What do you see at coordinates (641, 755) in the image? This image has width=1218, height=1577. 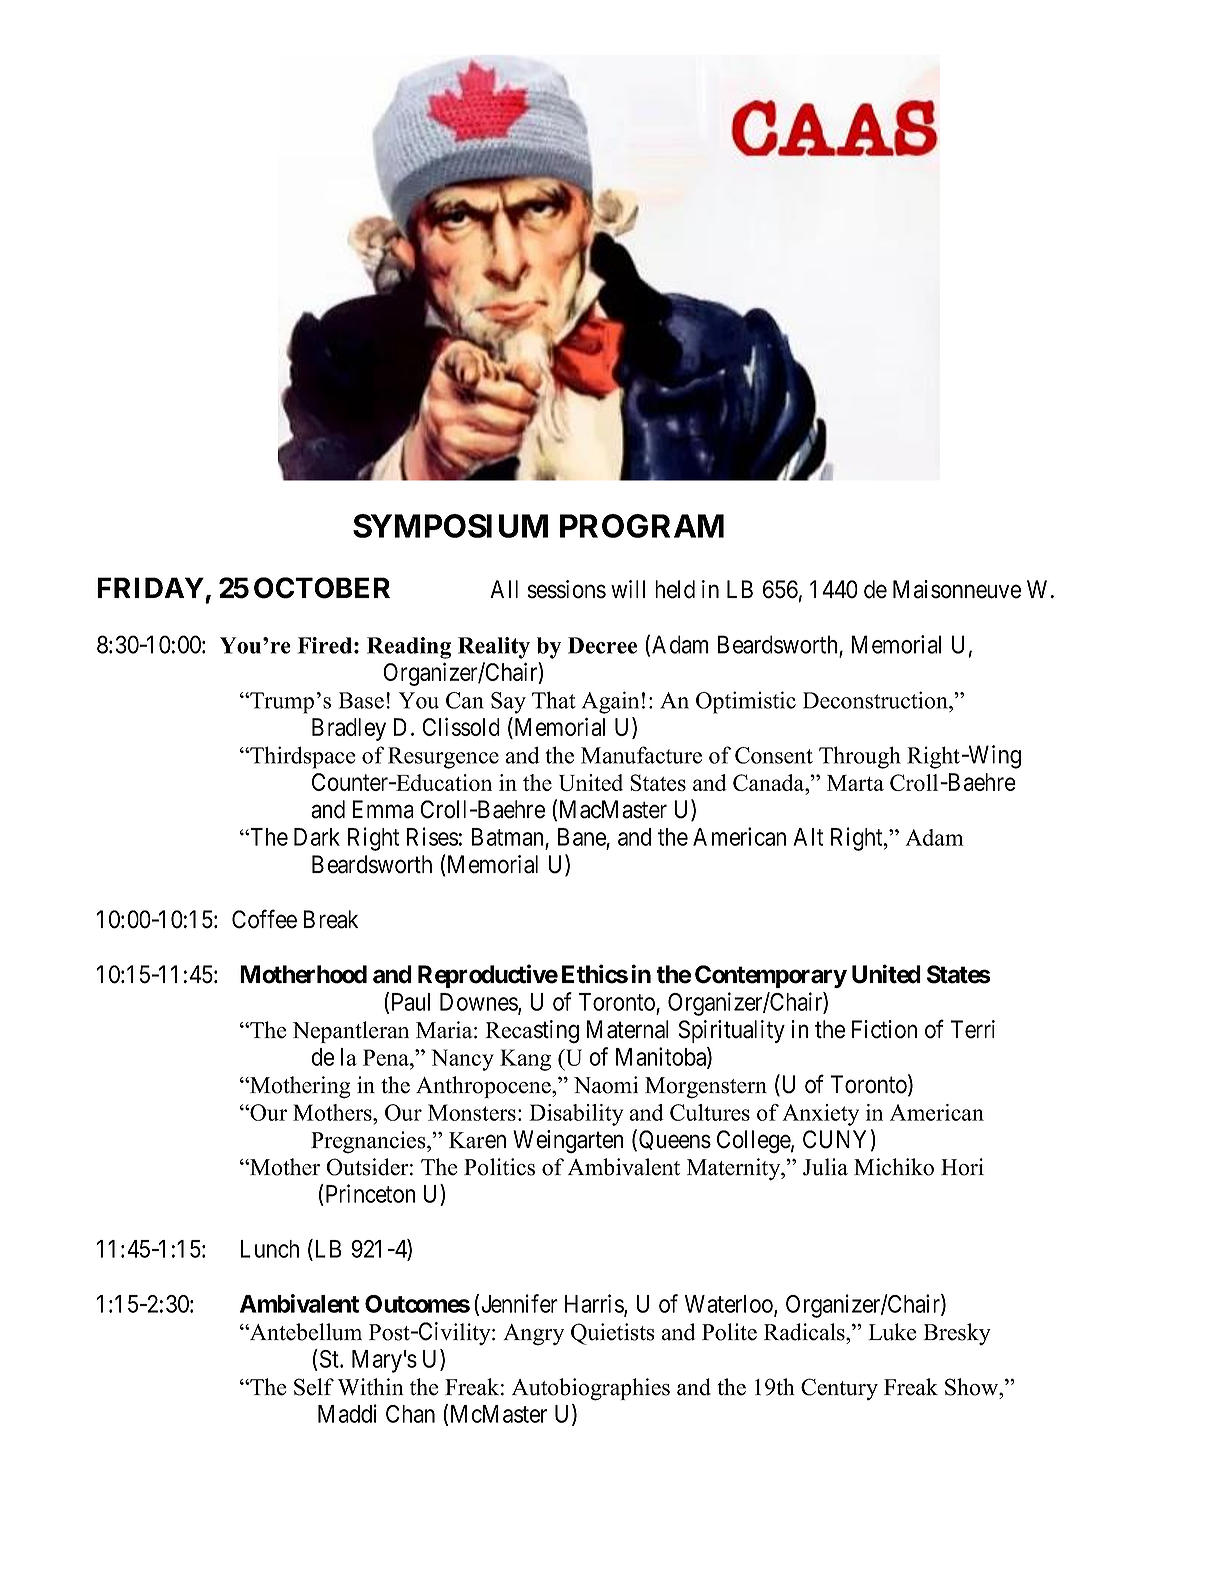 I see `Manufacture` at bounding box center [641, 755].
